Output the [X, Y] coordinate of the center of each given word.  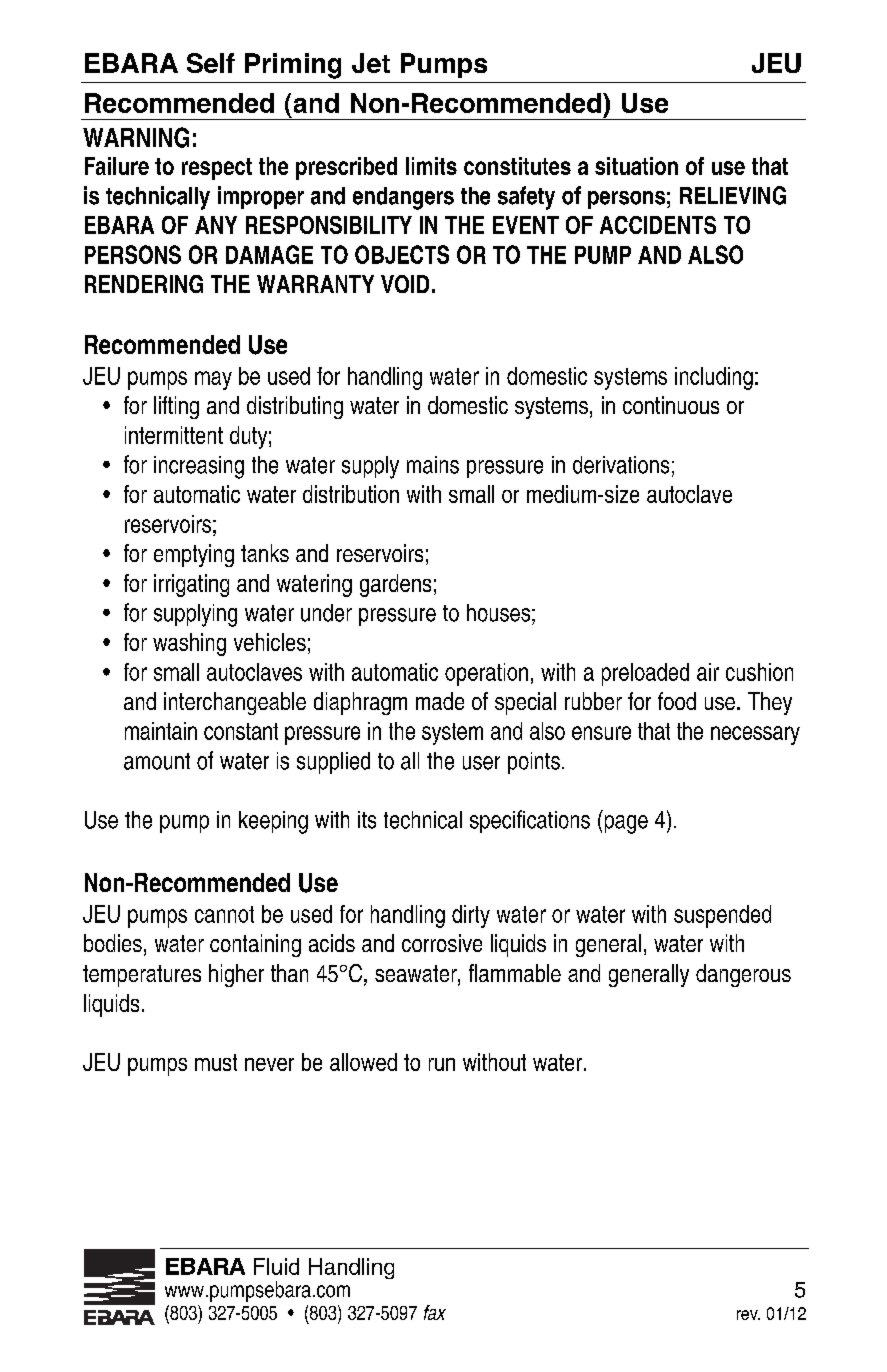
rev [748, 1315]
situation [636, 166]
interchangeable [235, 703]
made [440, 701]
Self [211, 63]
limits [431, 166]
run [442, 1064]
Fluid [276, 1266]
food [677, 701]
